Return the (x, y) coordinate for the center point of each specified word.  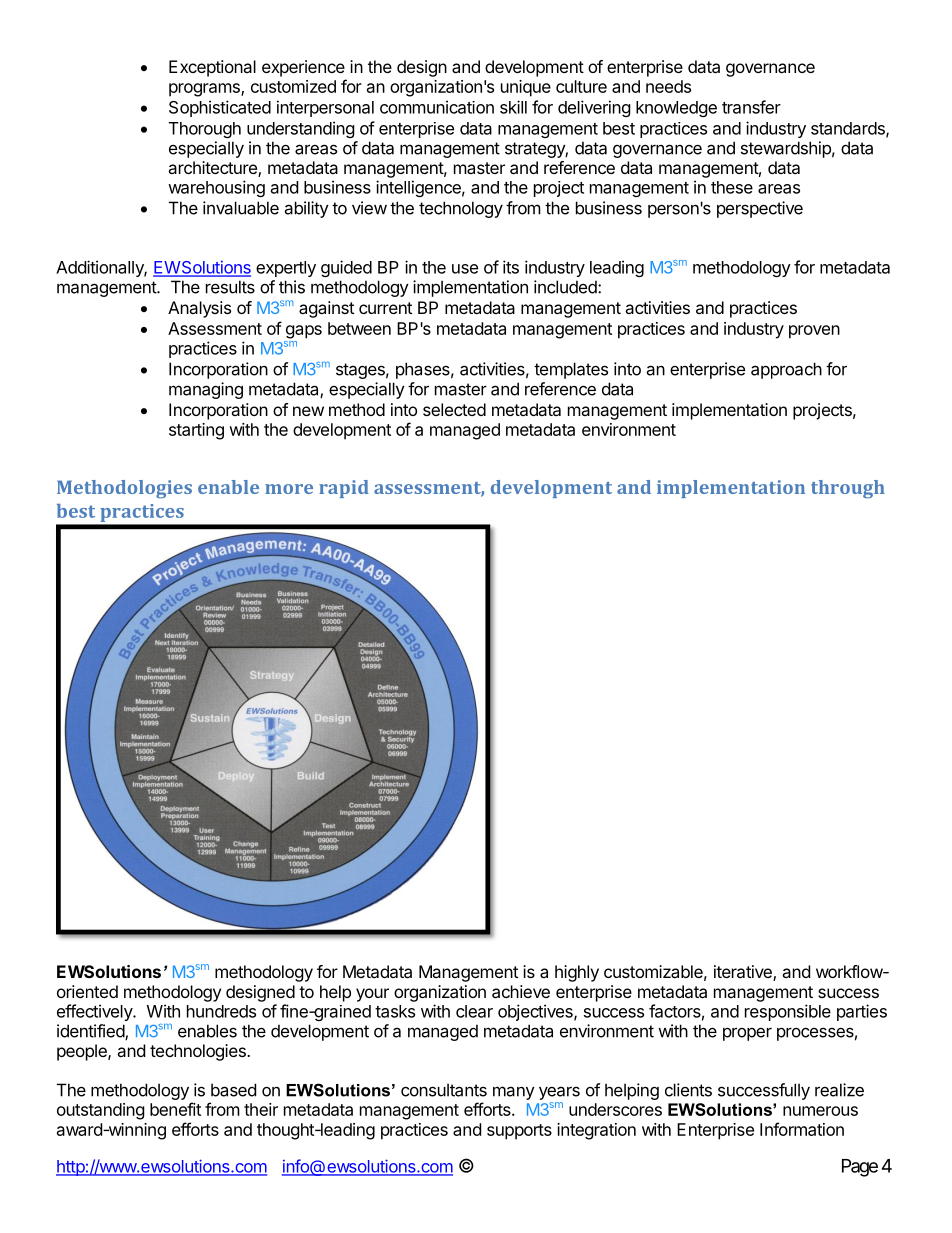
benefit (175, 1109)
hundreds (221, 1011)
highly (577, 973)
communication (437, 107)
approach (786, 370)
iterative (744, 973)
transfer (751, 107)
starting (196, 431)
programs (205, 90)
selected (454, 409)
